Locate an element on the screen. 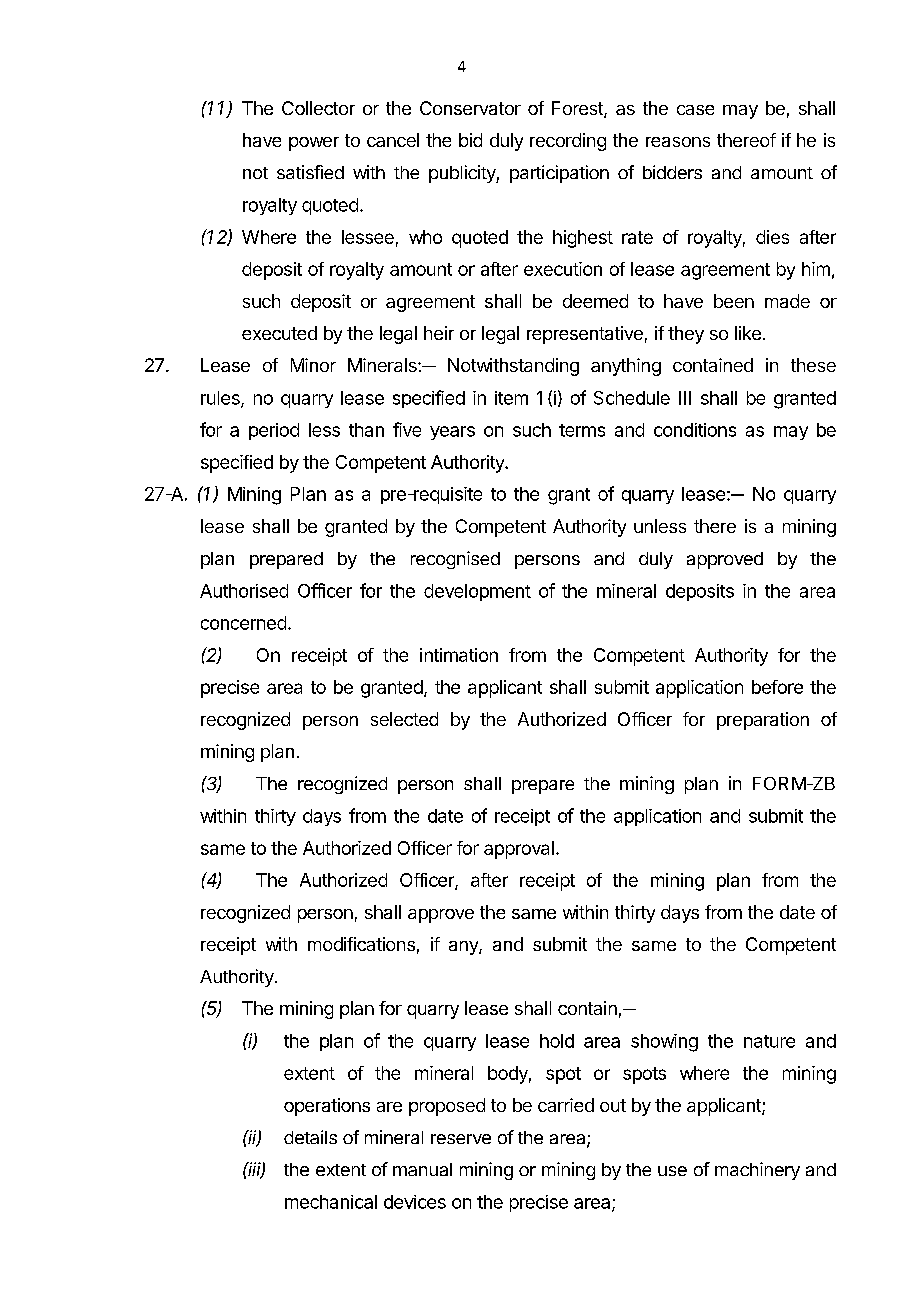 Image resolution: width=924 pixels, height=1308 pixels. details is located at coordinates (310, 1137).
